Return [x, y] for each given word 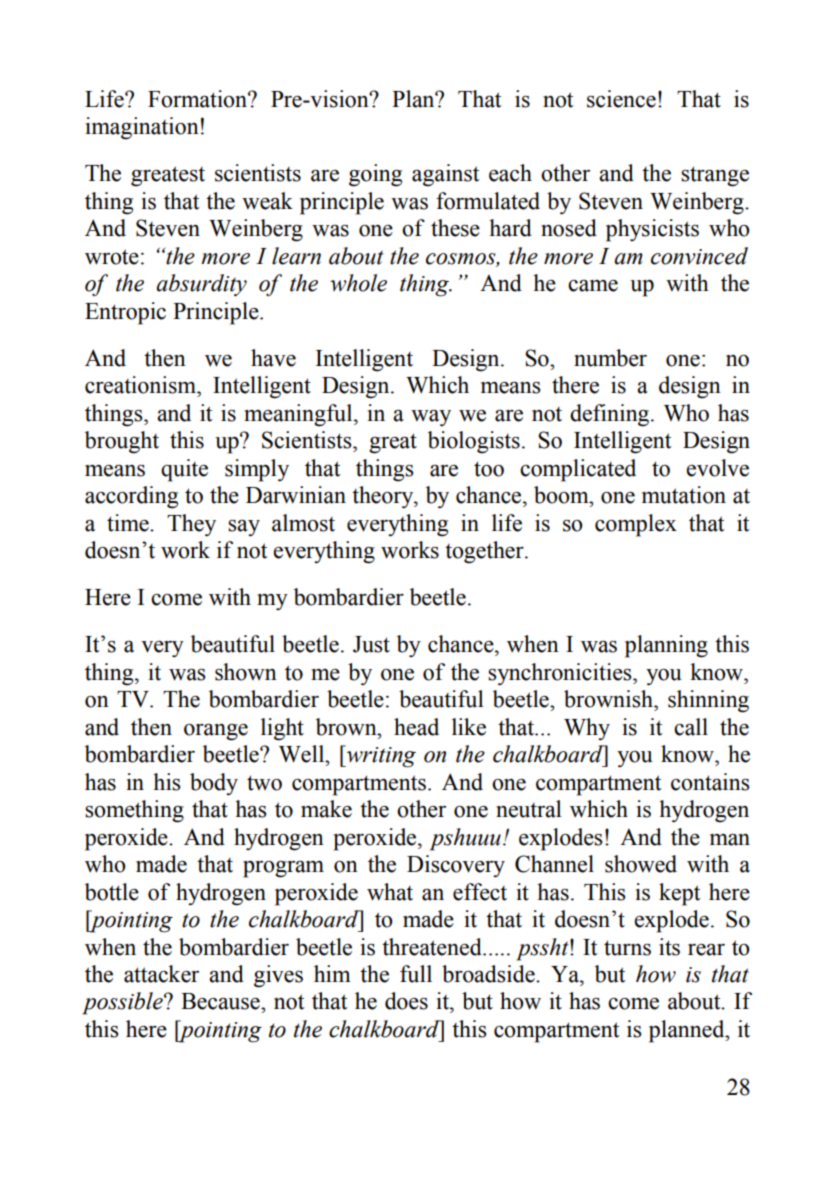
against [446, 175]
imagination [142, 128]
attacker [161, 974]
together [485, 552]
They [191, 525]
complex [636, 525]
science [621, 99]
